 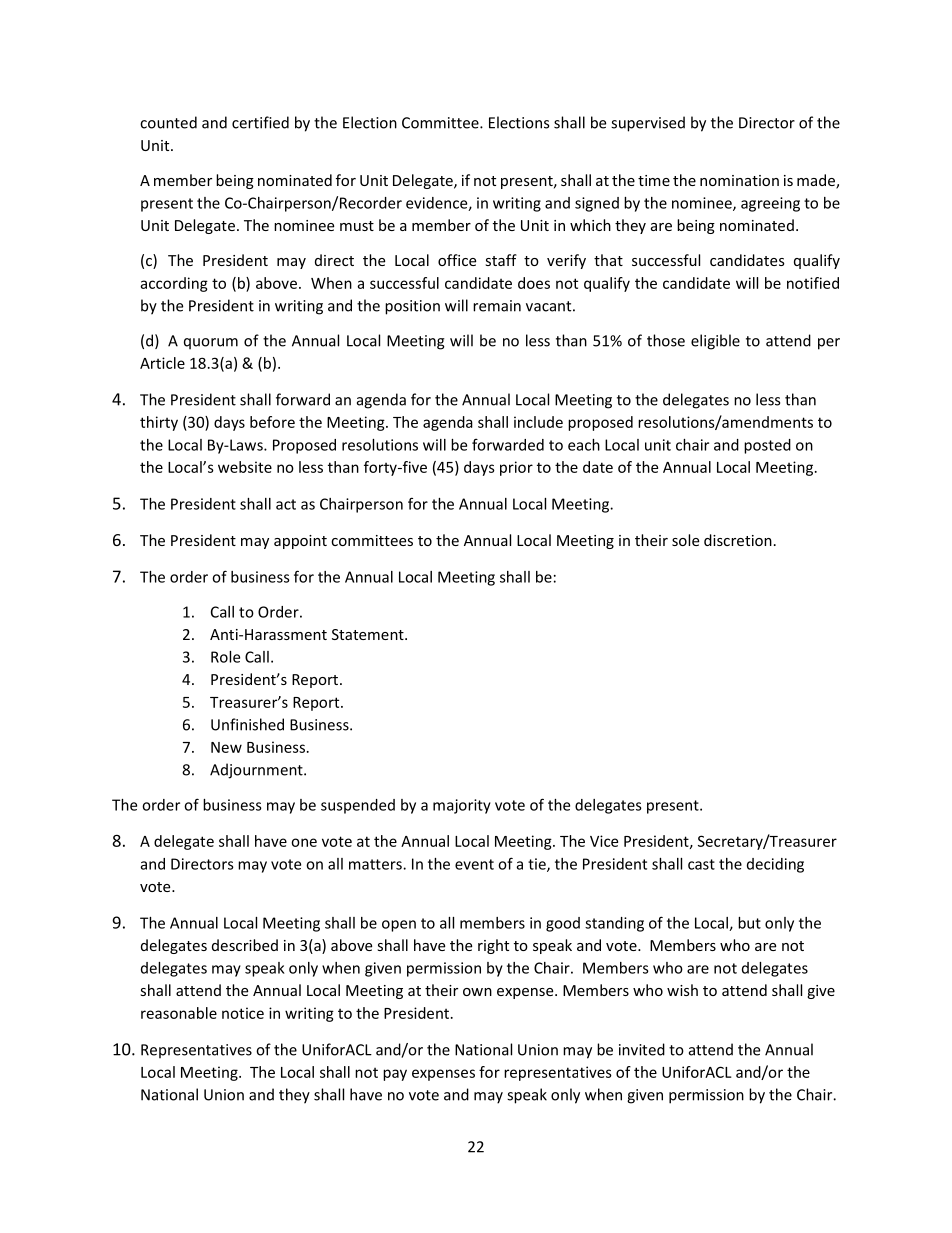 I want to click on nomination, so click(x=739, y=180).
